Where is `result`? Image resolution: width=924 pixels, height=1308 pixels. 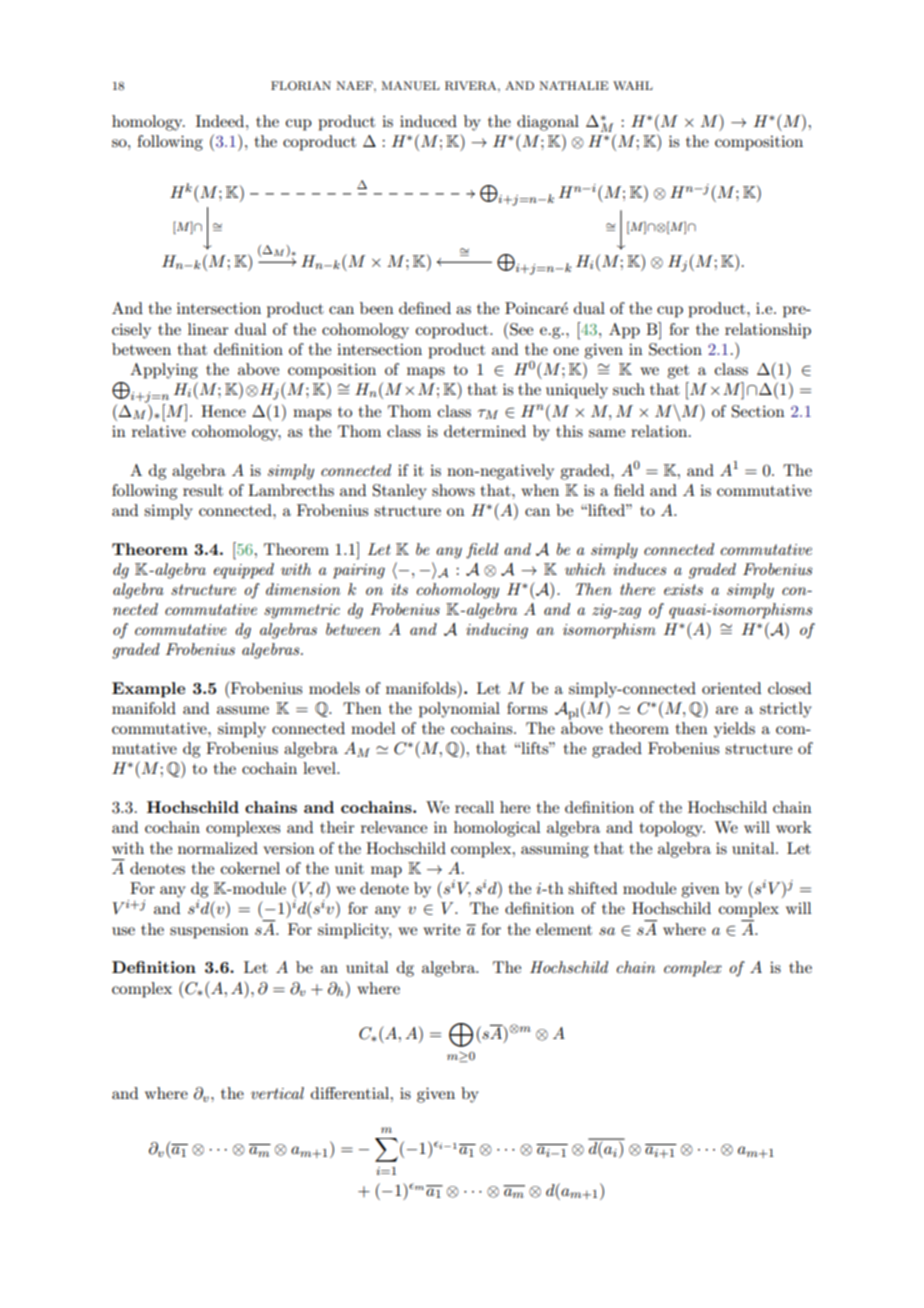
result is located at coordinates (203, 490).
